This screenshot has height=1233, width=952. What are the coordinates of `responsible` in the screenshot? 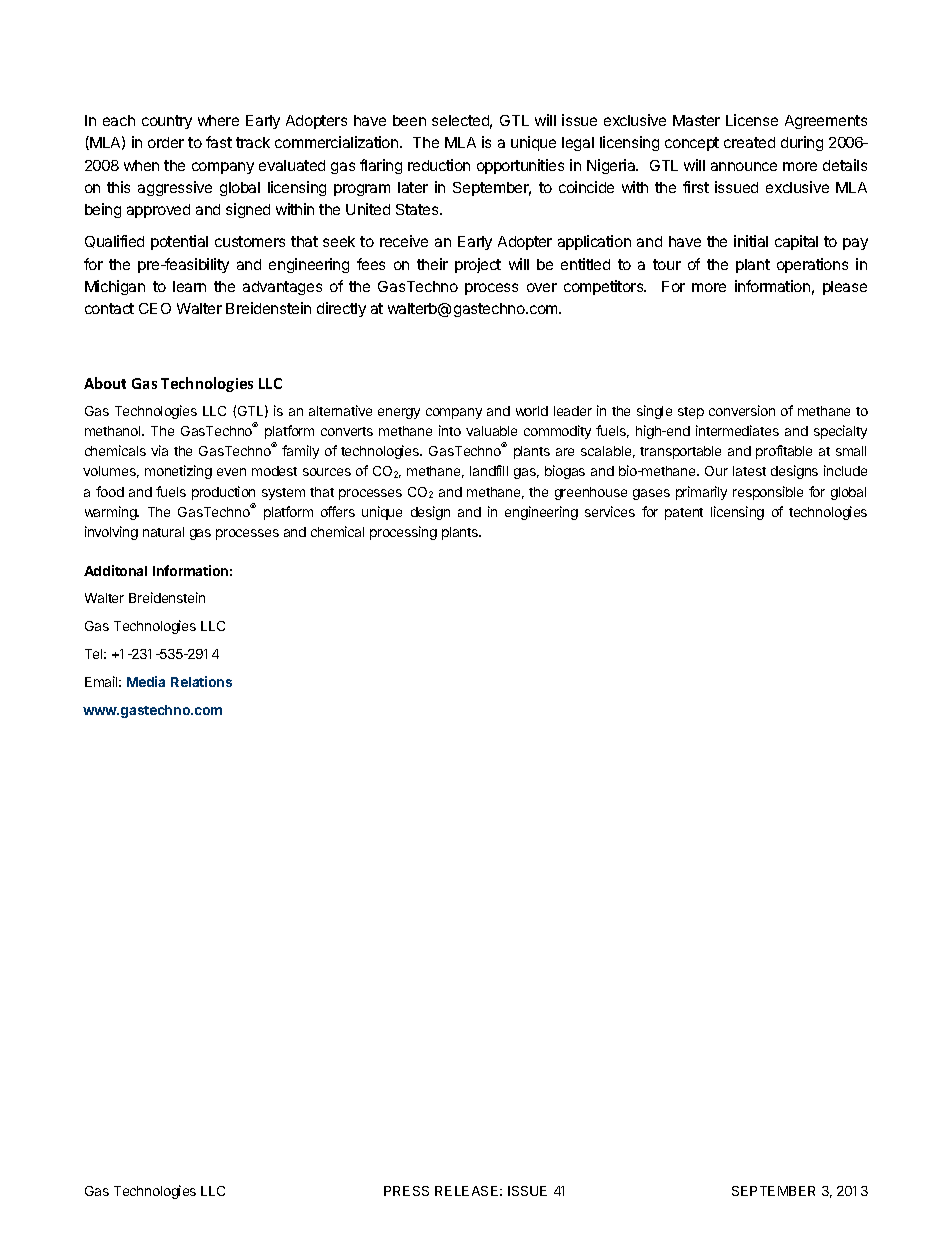 It's located at (768, 493).
